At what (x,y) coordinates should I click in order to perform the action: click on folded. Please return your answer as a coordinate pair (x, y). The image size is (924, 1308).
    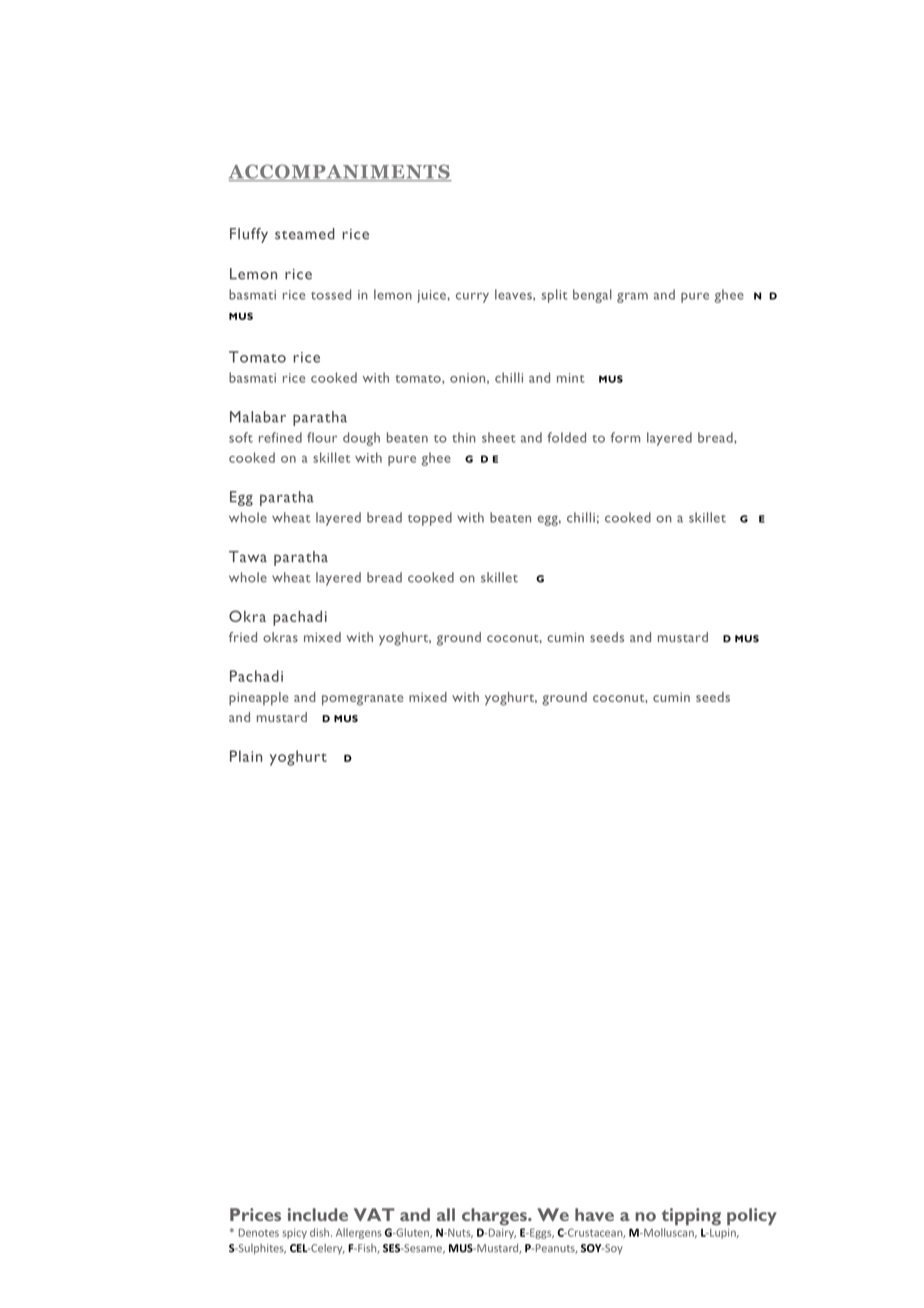
    Looking at the image, I should click on (566, 437).
